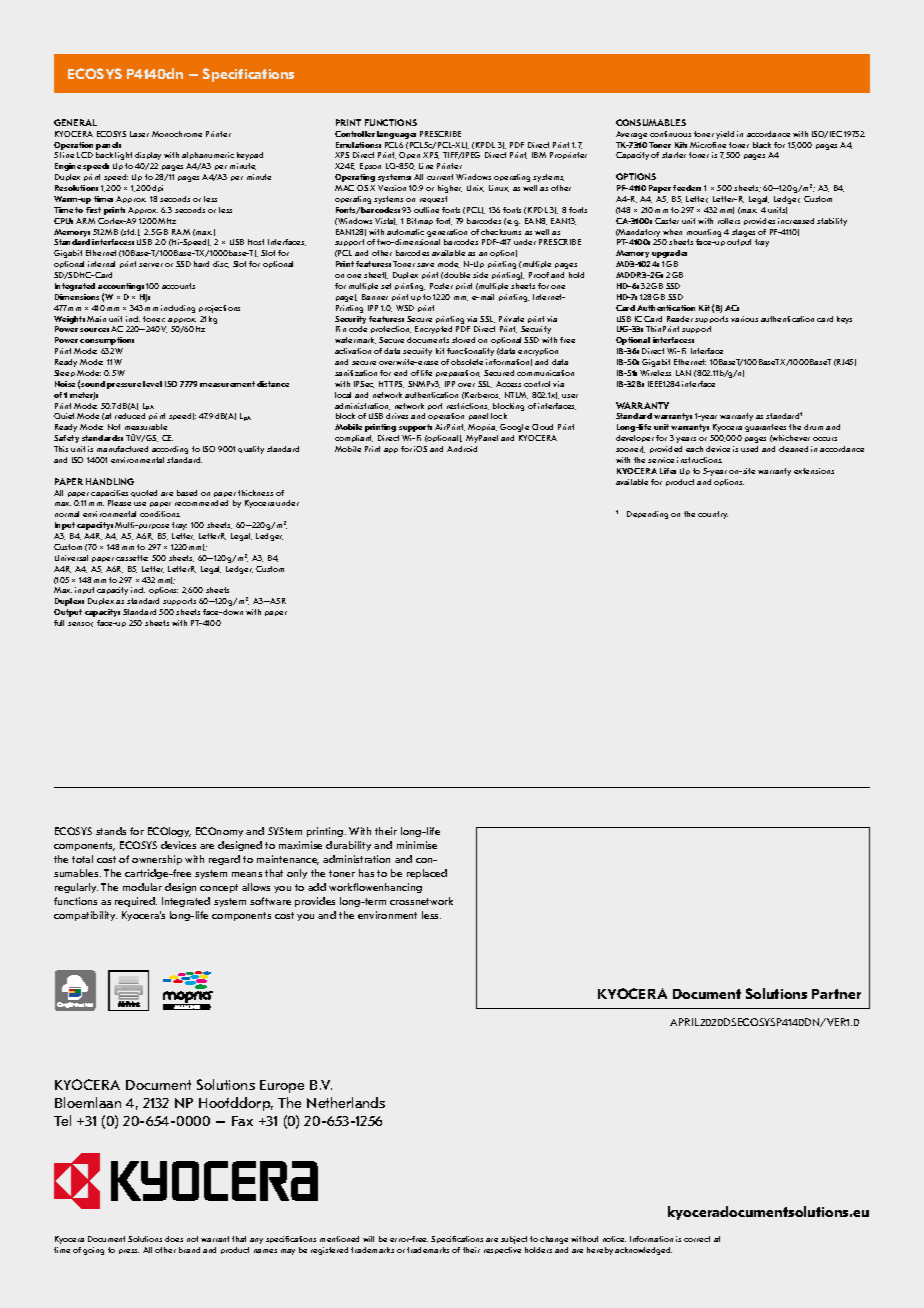 The image size is (924, 1308). What do you see at coordinates (157, 860) in the page?
I see `ownership` at bounding box center [157, 860].
